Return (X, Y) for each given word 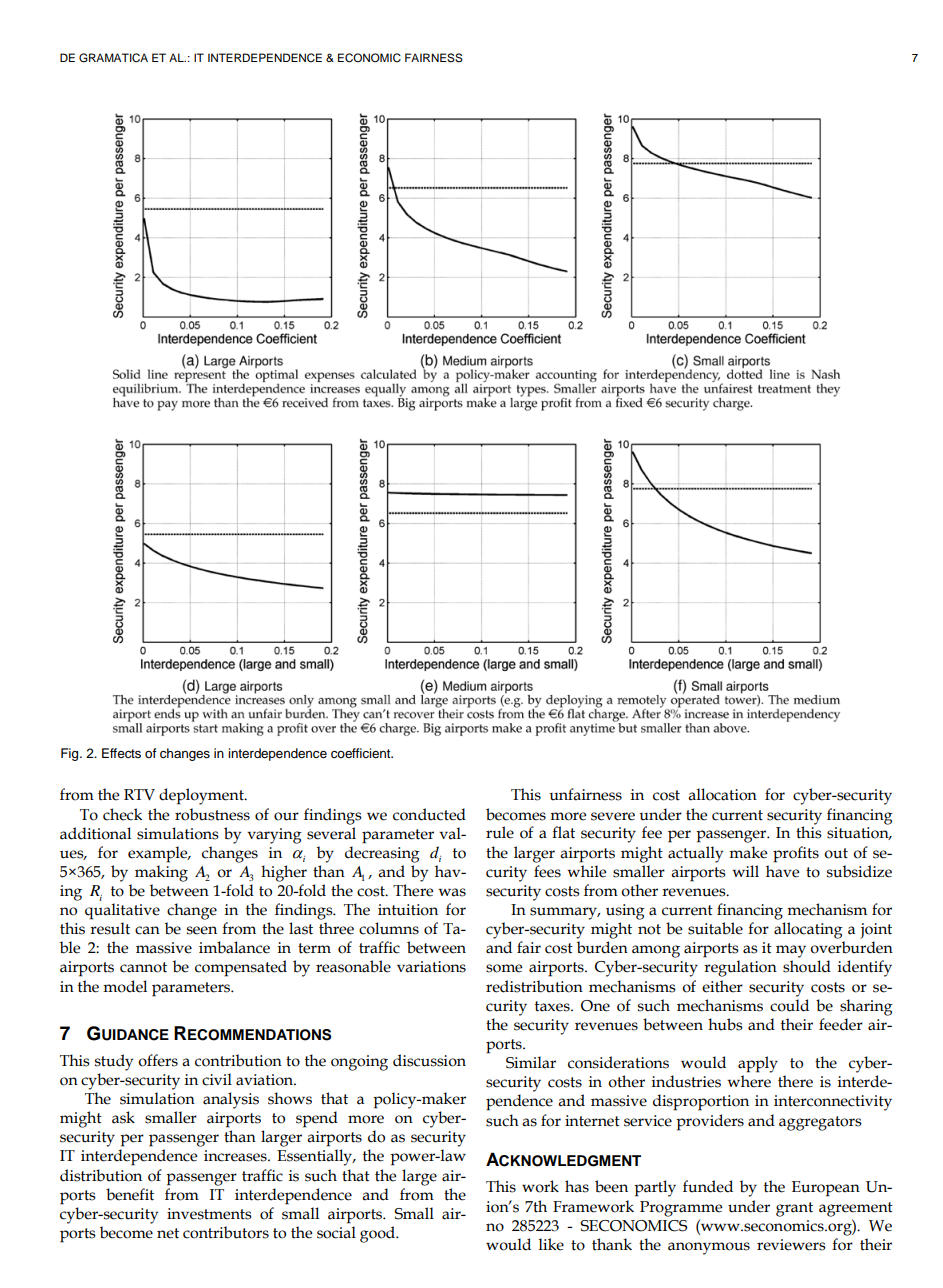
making (161, 873)
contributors (226, 1232)
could (789, 1005)
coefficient (362, 753)
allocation (722, 794)
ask (123, 1117)
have (783, 871)
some (504, 968)
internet (592, 1121)
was (452, 892)
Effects (121, 753)
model (125, 986)
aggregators (820, 1123)
